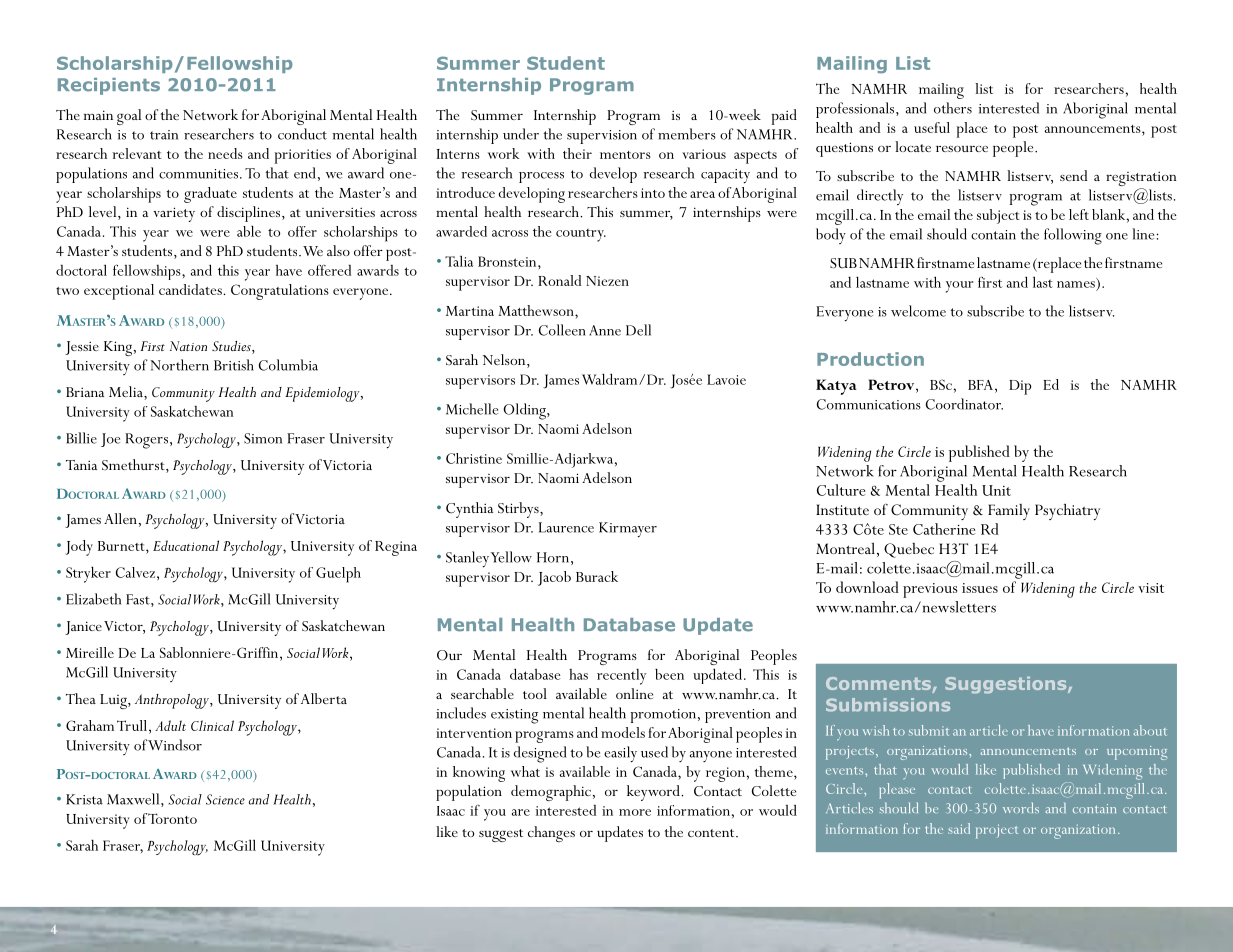  I want to click on Nelson, so click(505, 361).
